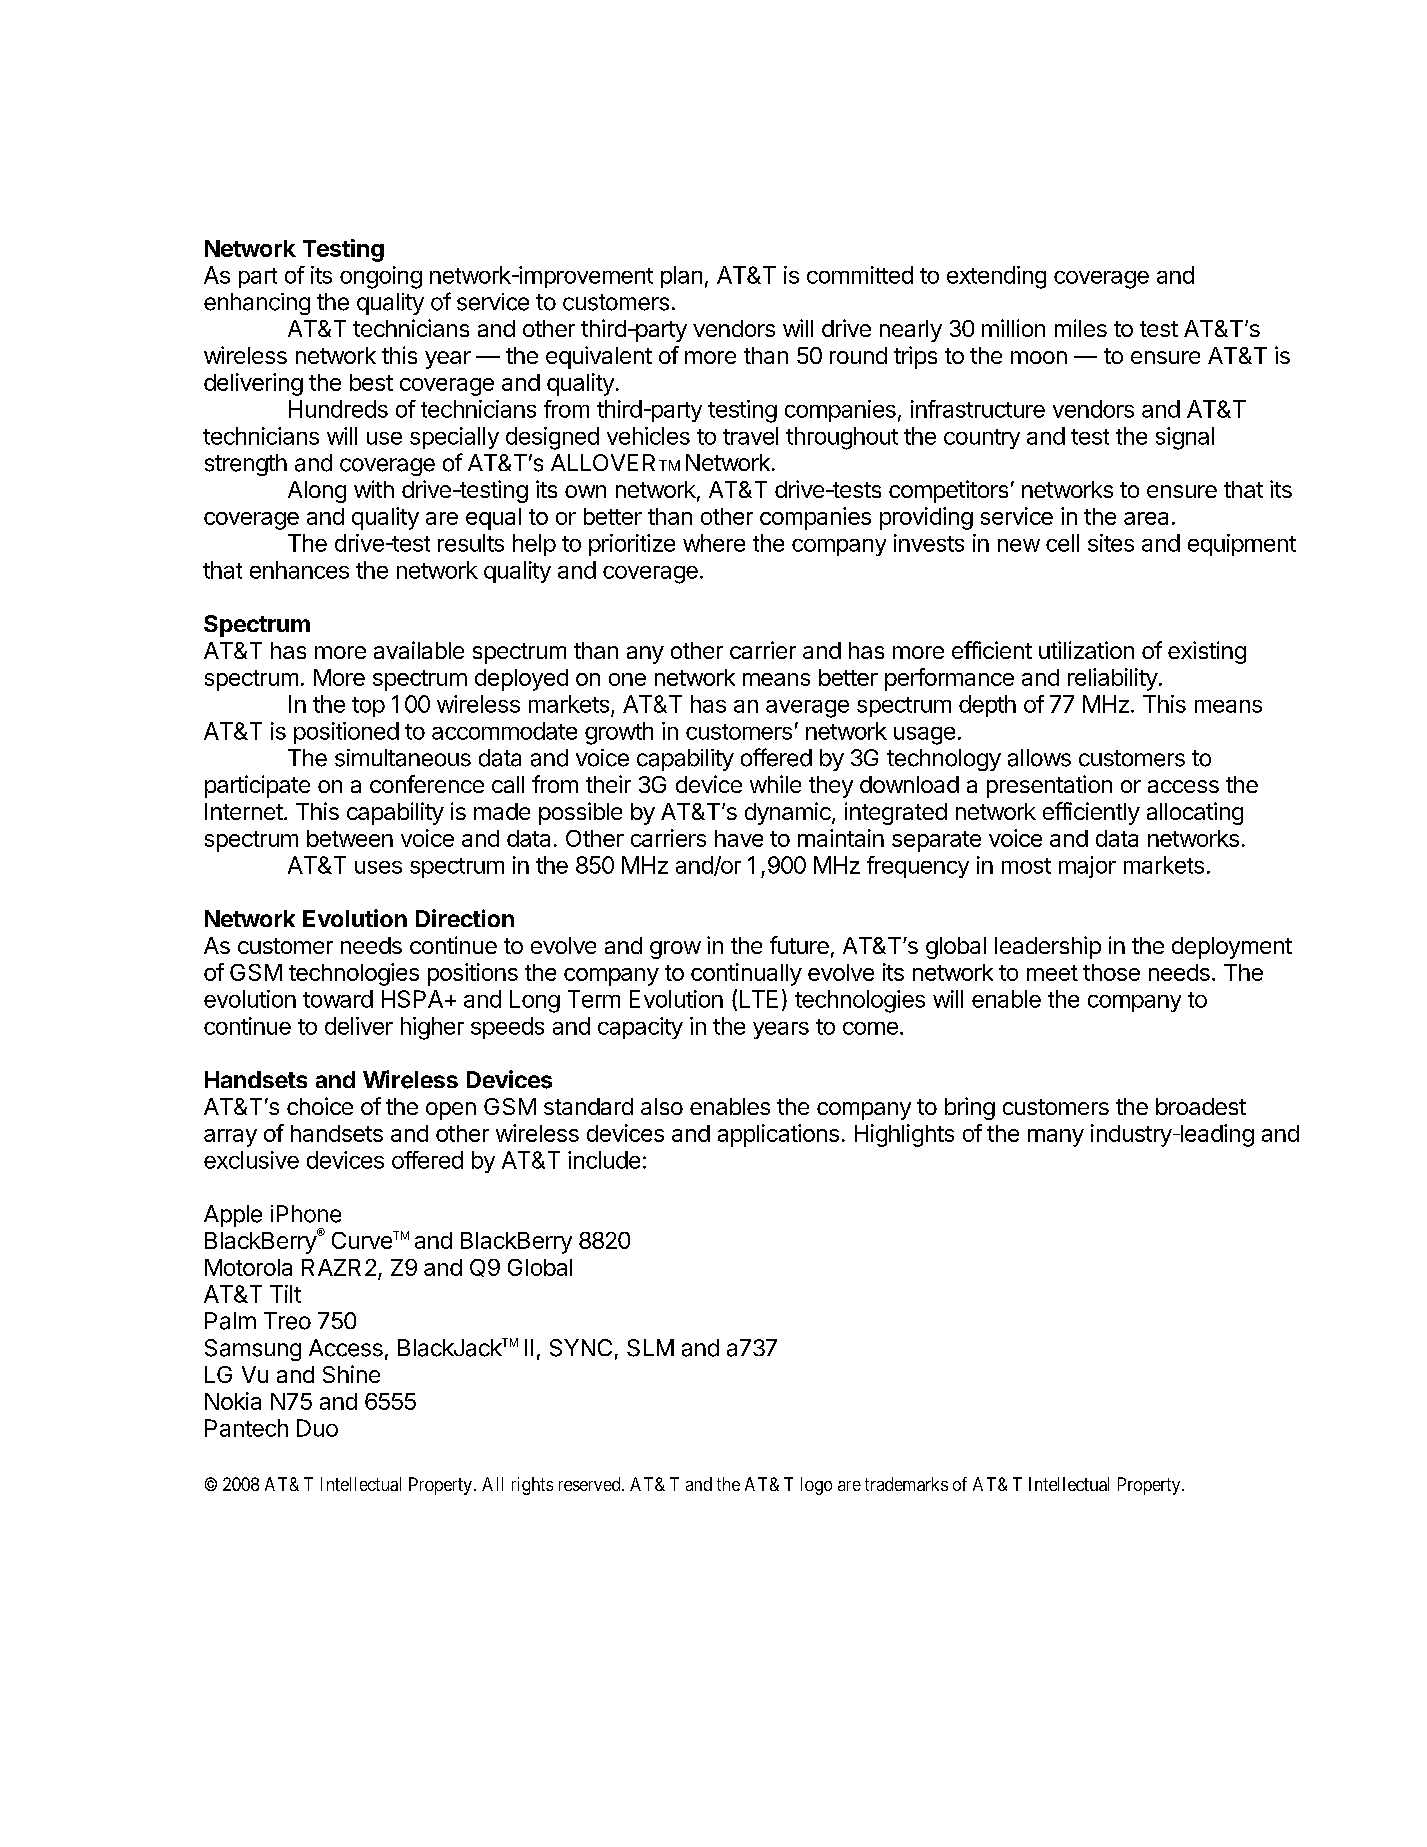 This image has height=1847, width=1427. What do you see at coordinates (906, 1484) in the image?
I see `trademarks` at bounding box center [906, 1484].
